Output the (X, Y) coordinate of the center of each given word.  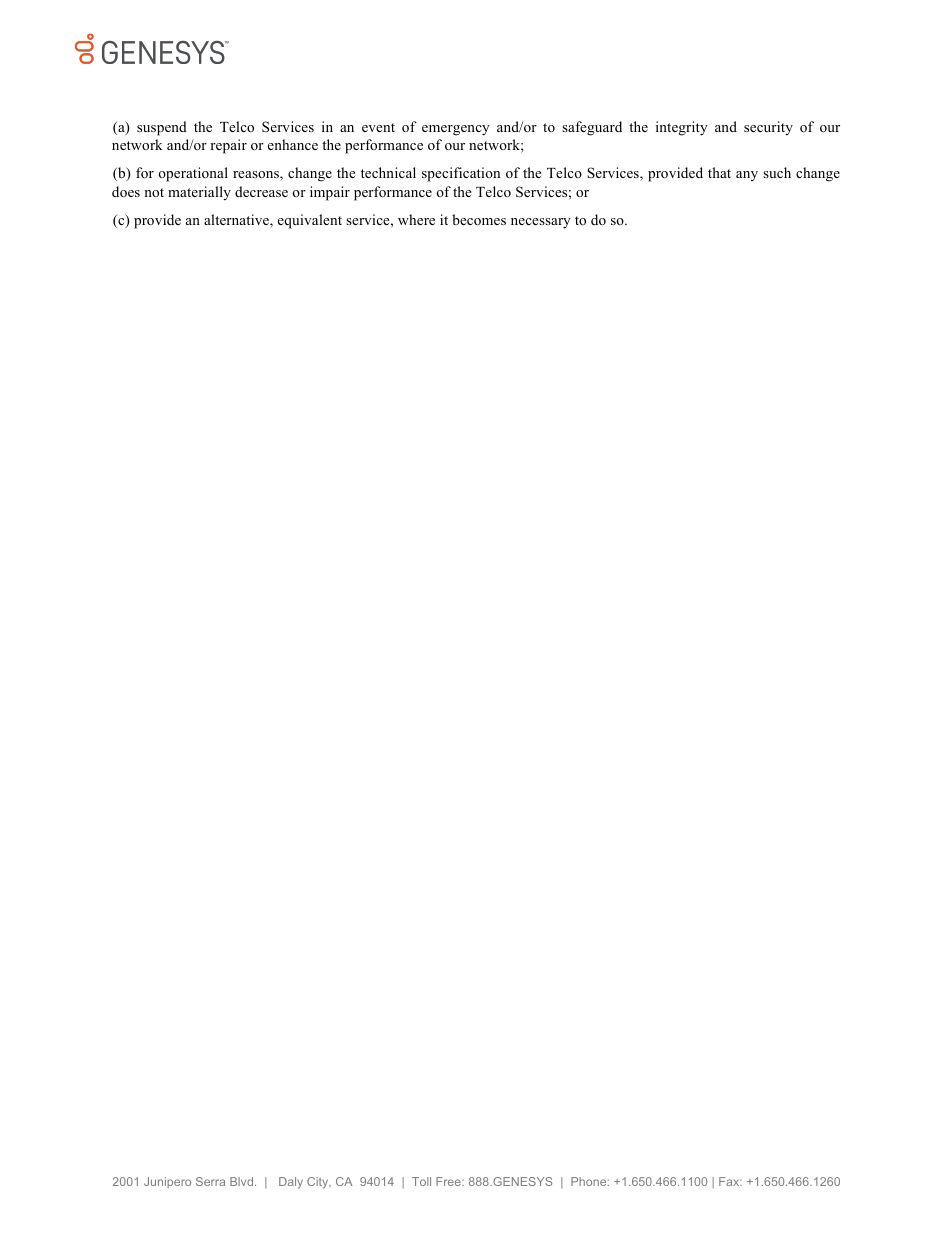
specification (461, 174)
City (319, 1183)
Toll (421, 1181)
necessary (541, 223)
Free (449, 1181)
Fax (730, 1181)
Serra (210, 1181)
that (719, 172)
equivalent (310, 221)
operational (193, 174)
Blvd (241, 1181)
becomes (479, 219)
